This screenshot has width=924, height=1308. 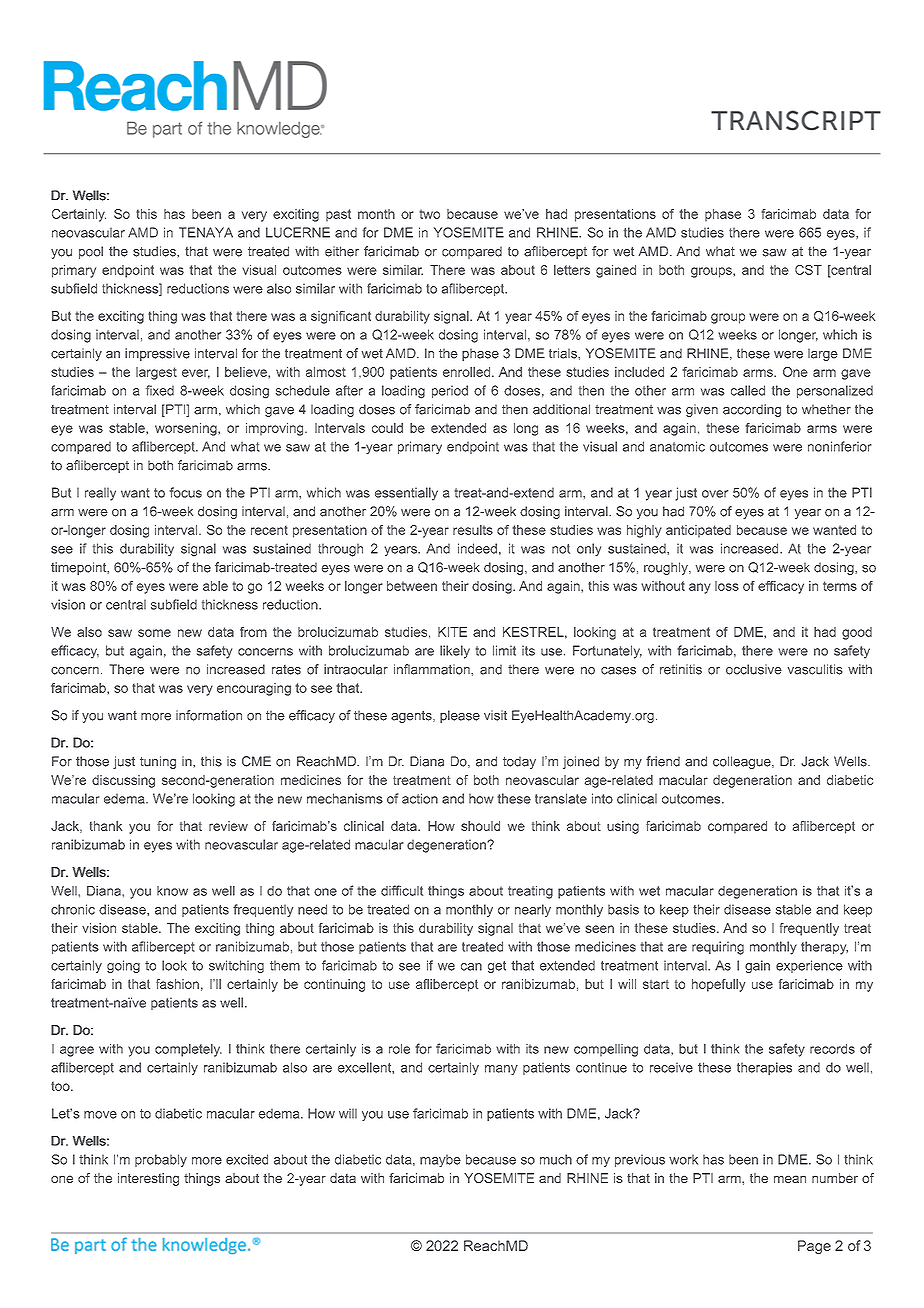 I want to click on colleague, so click(x=743, y=762).
